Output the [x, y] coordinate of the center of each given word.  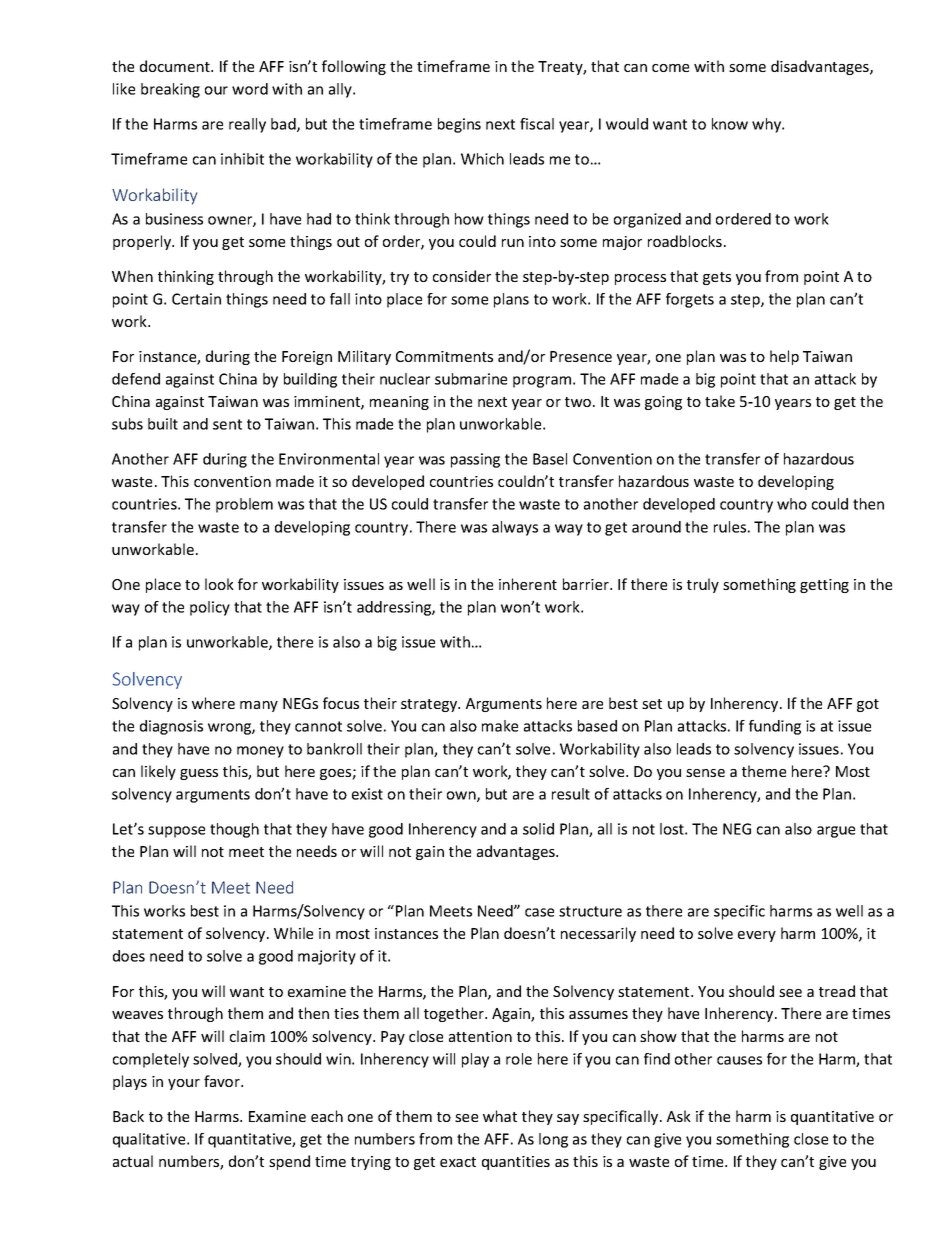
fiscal [537, 124]
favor [223, 1081]
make [500, 726]
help [784, 357]
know [730, 124]
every [757, 936]
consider [462, 276]
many [259, 706]
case [539, 912]
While [293, 933]
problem [244, 505]
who [792, 504]
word [250, 89]
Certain [196, 299]
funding [775, 727]
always [515, 528]
